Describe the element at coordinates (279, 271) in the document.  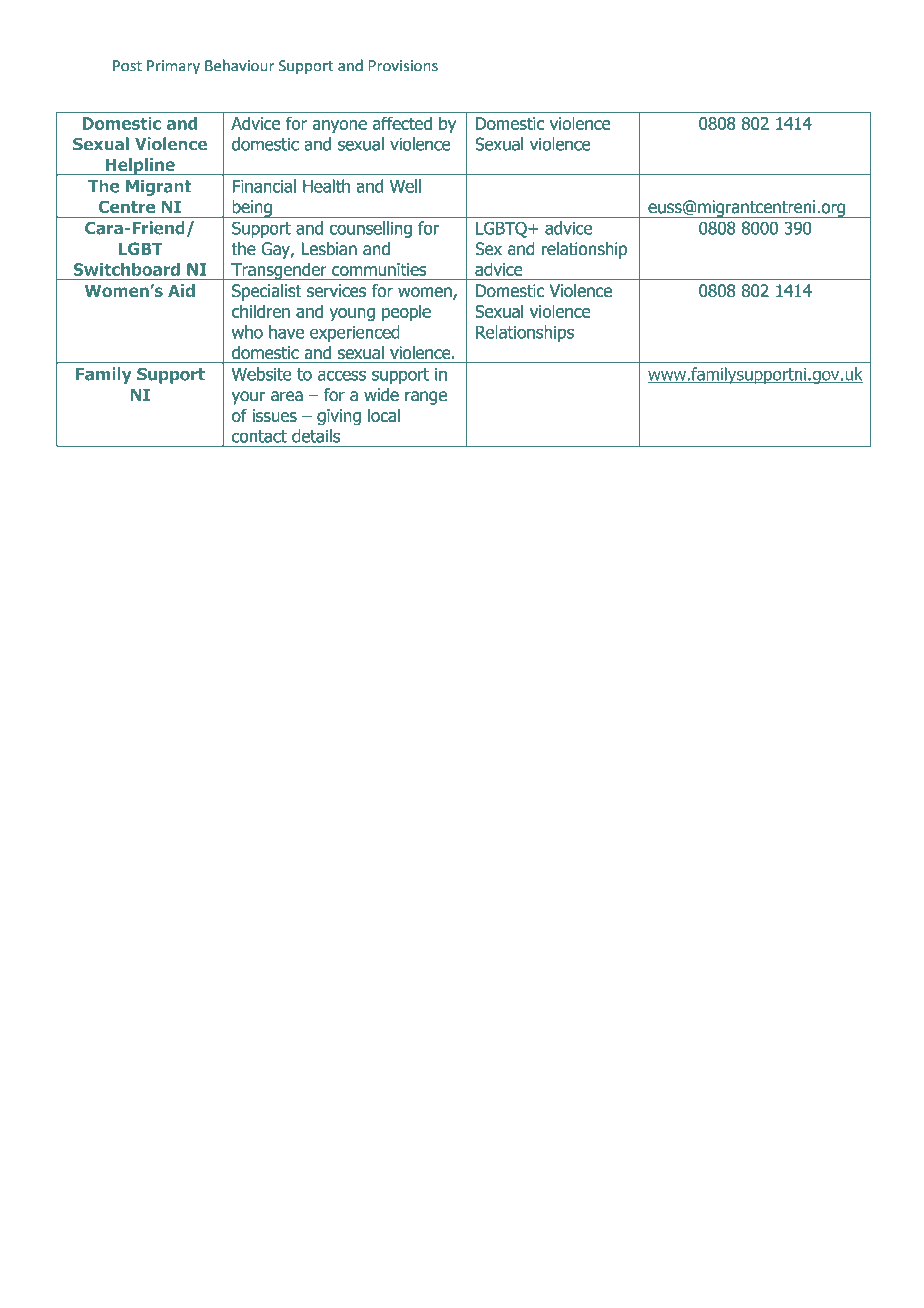
I see `Transgender` at that location.
